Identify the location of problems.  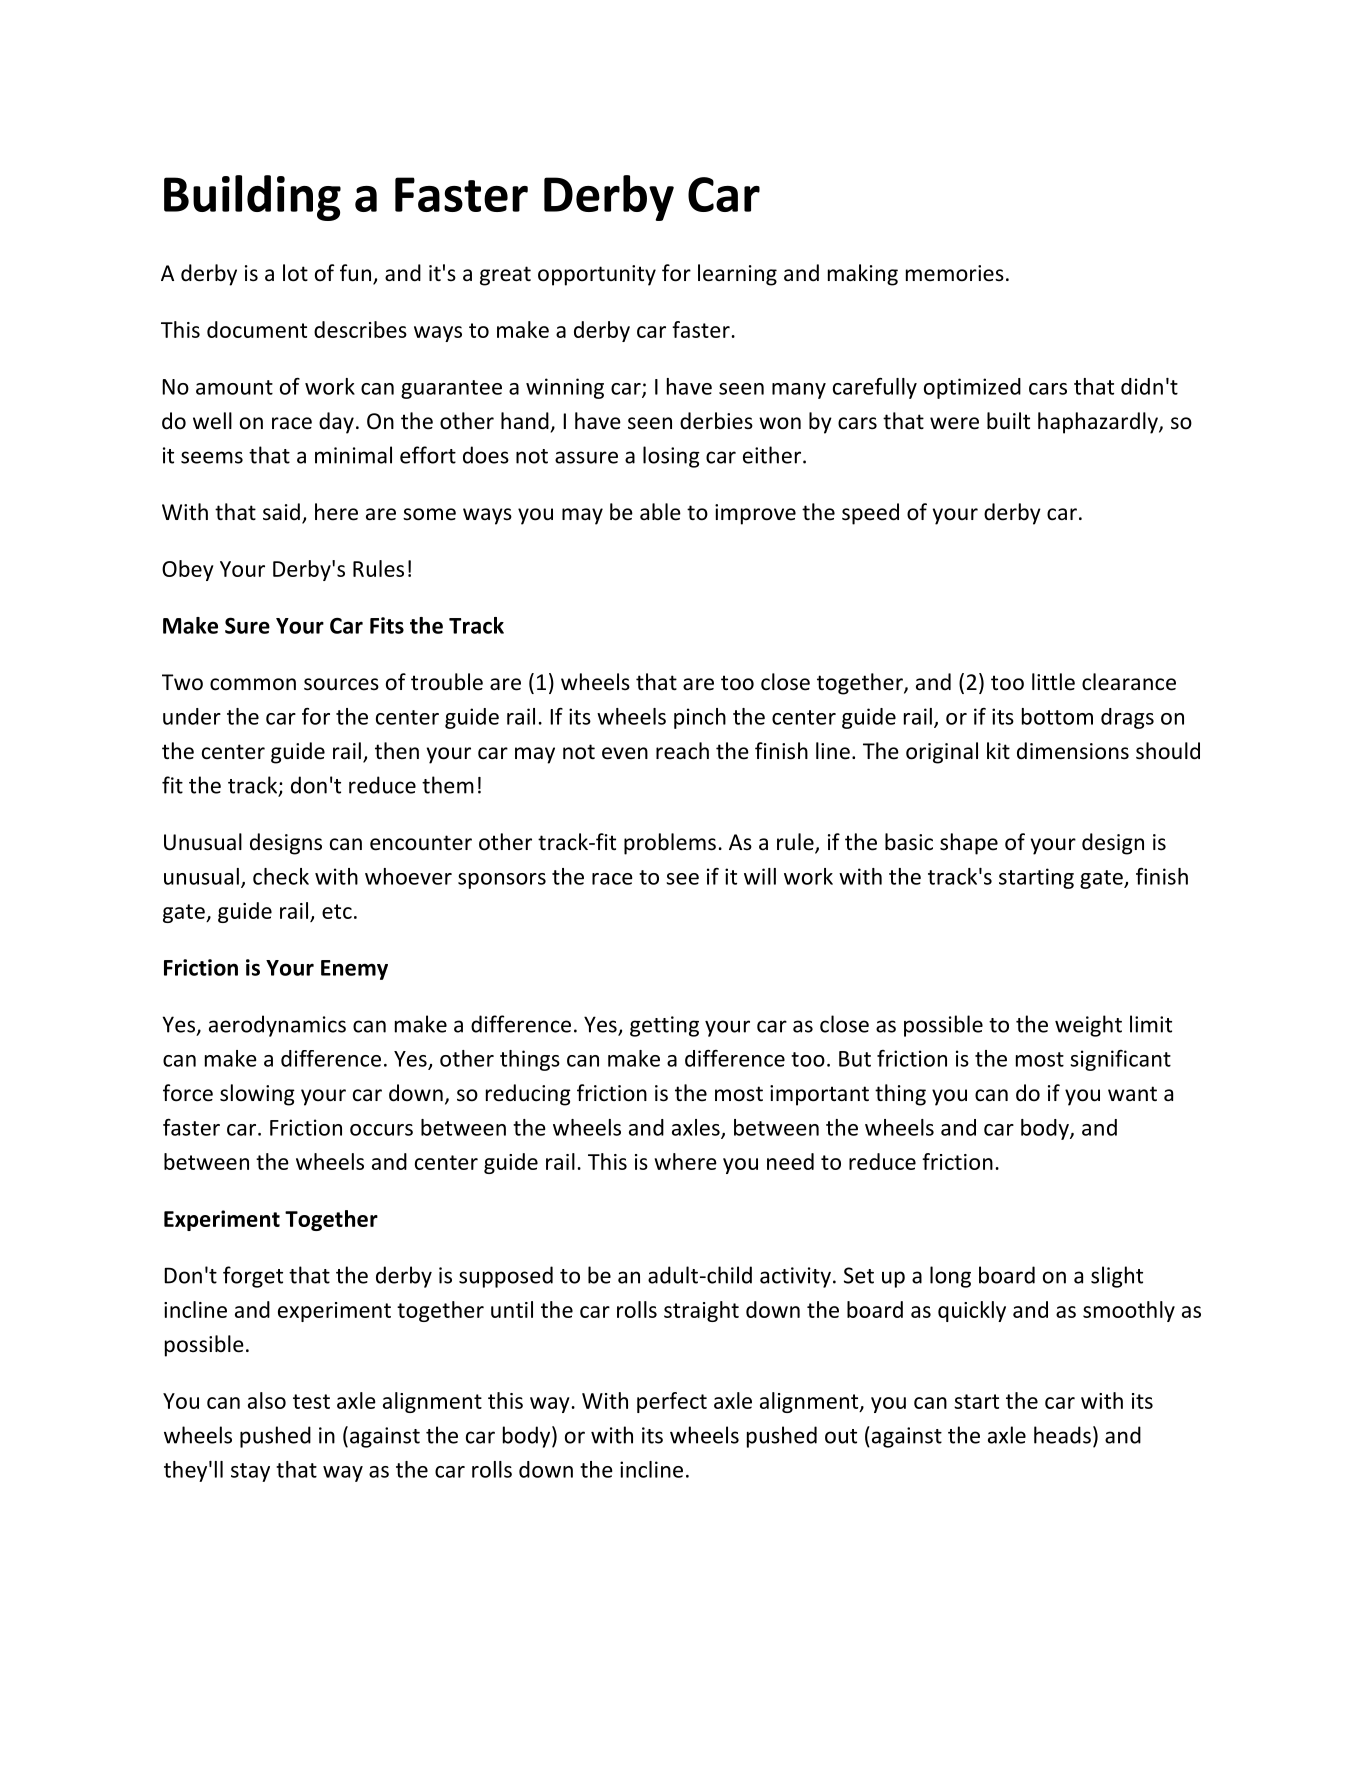
(670, 844).
